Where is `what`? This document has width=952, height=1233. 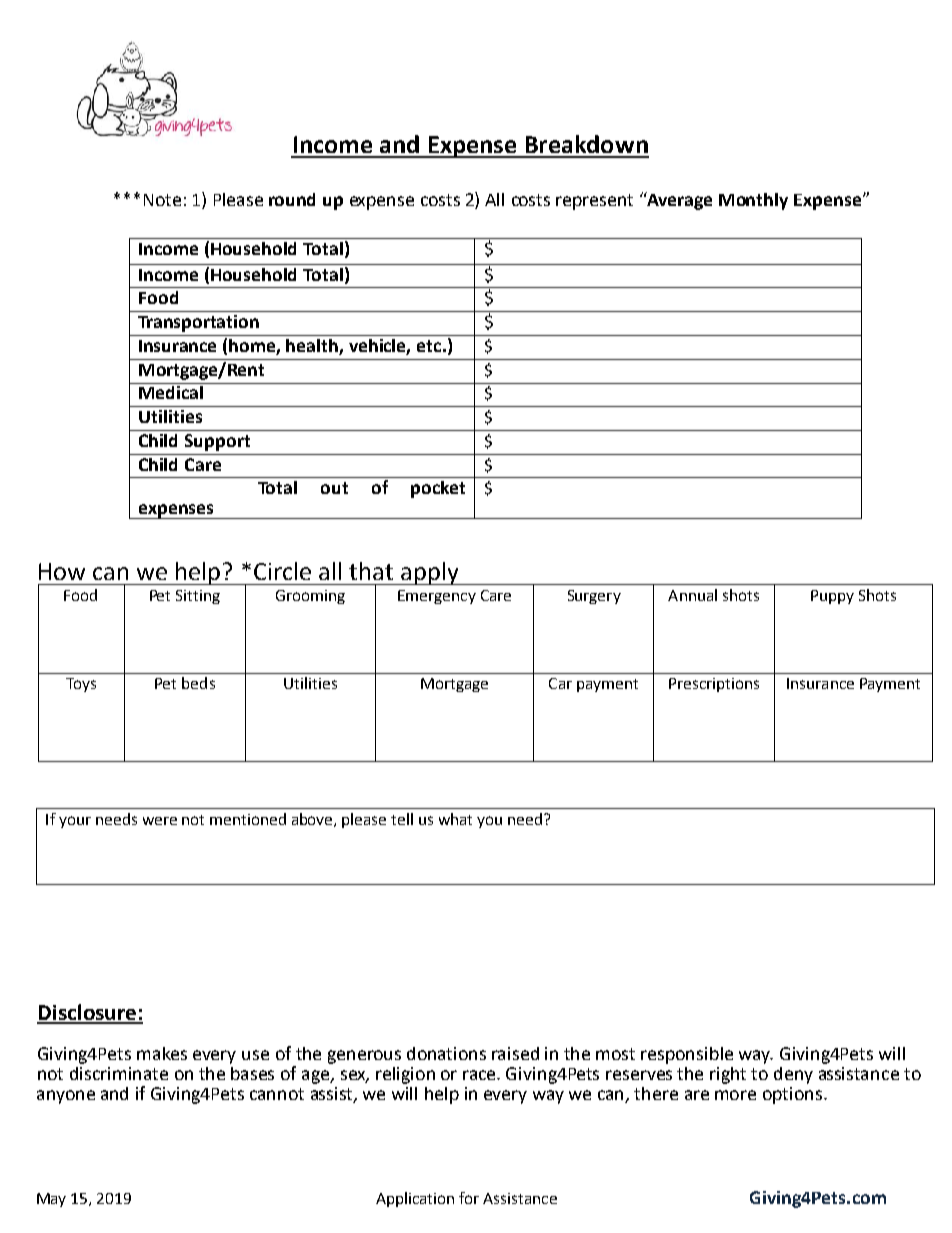
what is located at coordinates (455, 819).
